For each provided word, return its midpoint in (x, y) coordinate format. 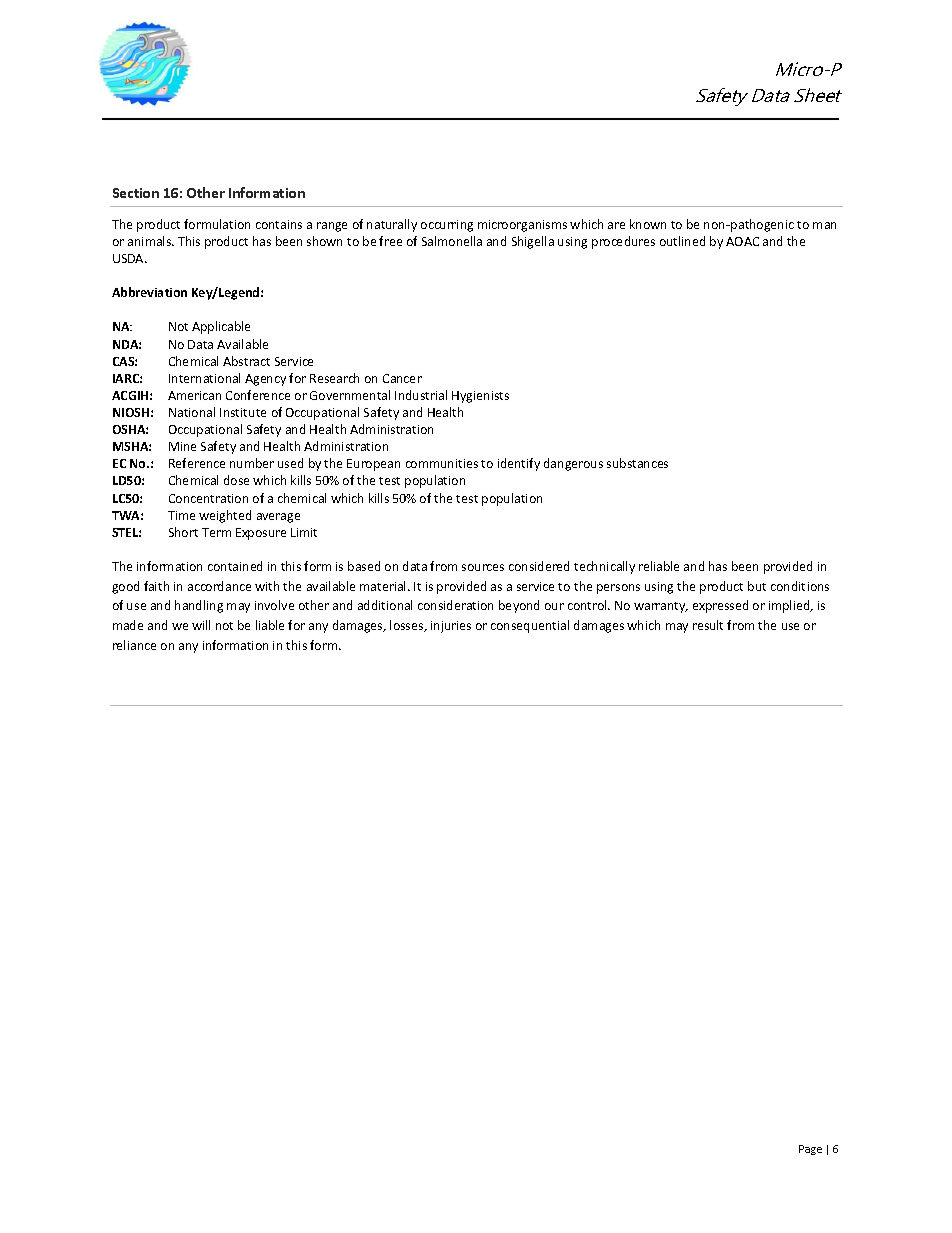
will (201, 625)
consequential (530, 626)
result (708, 625)
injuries (451, 627)
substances (637, 463)
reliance (134, 645)
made (128, 625)
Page (810, 1150)
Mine (182, 446)
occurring (447, 226)
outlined (682, 241)
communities (442, 463)
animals (151, 241)
